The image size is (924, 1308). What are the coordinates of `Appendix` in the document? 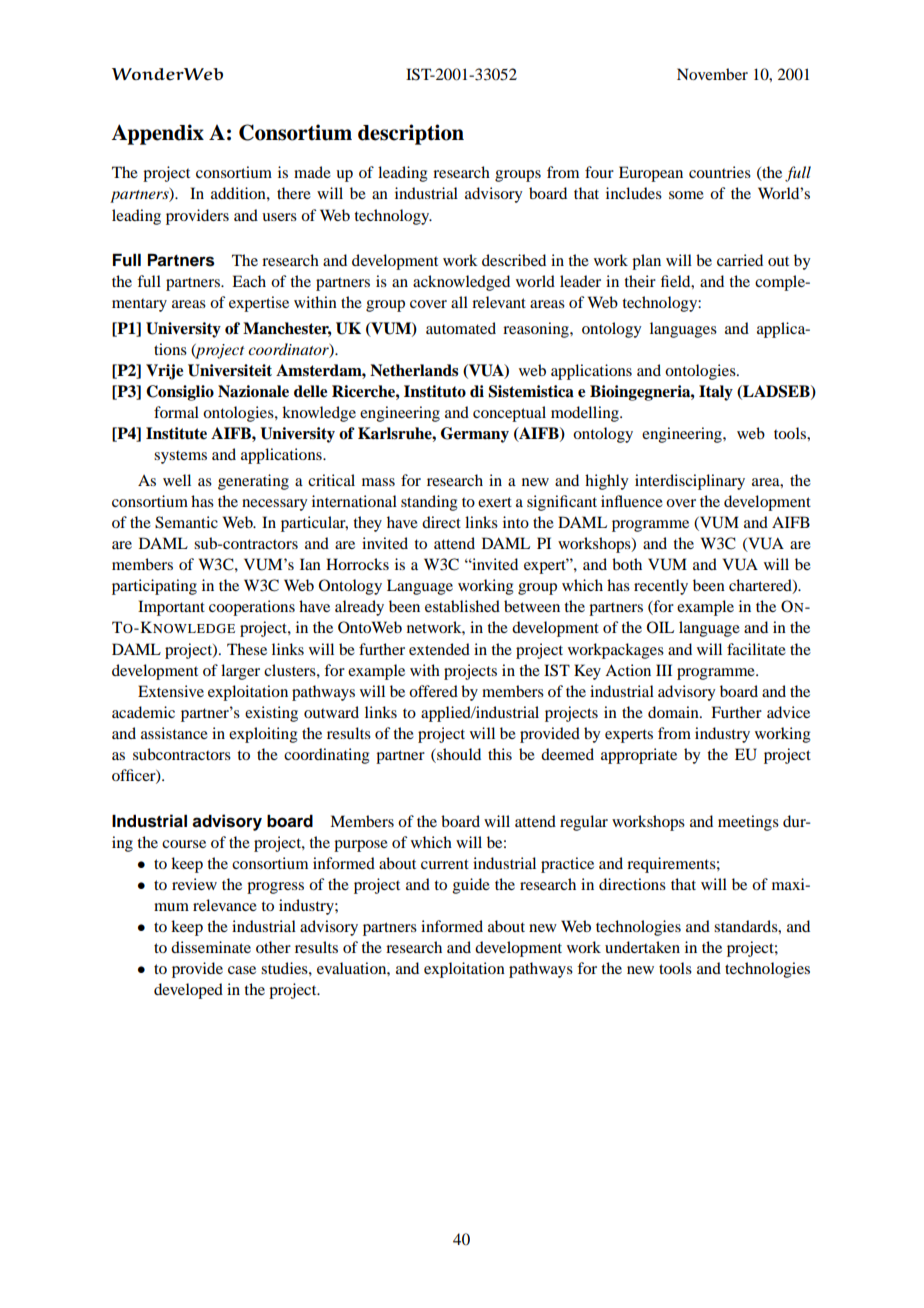 It's located at (157, 134).
